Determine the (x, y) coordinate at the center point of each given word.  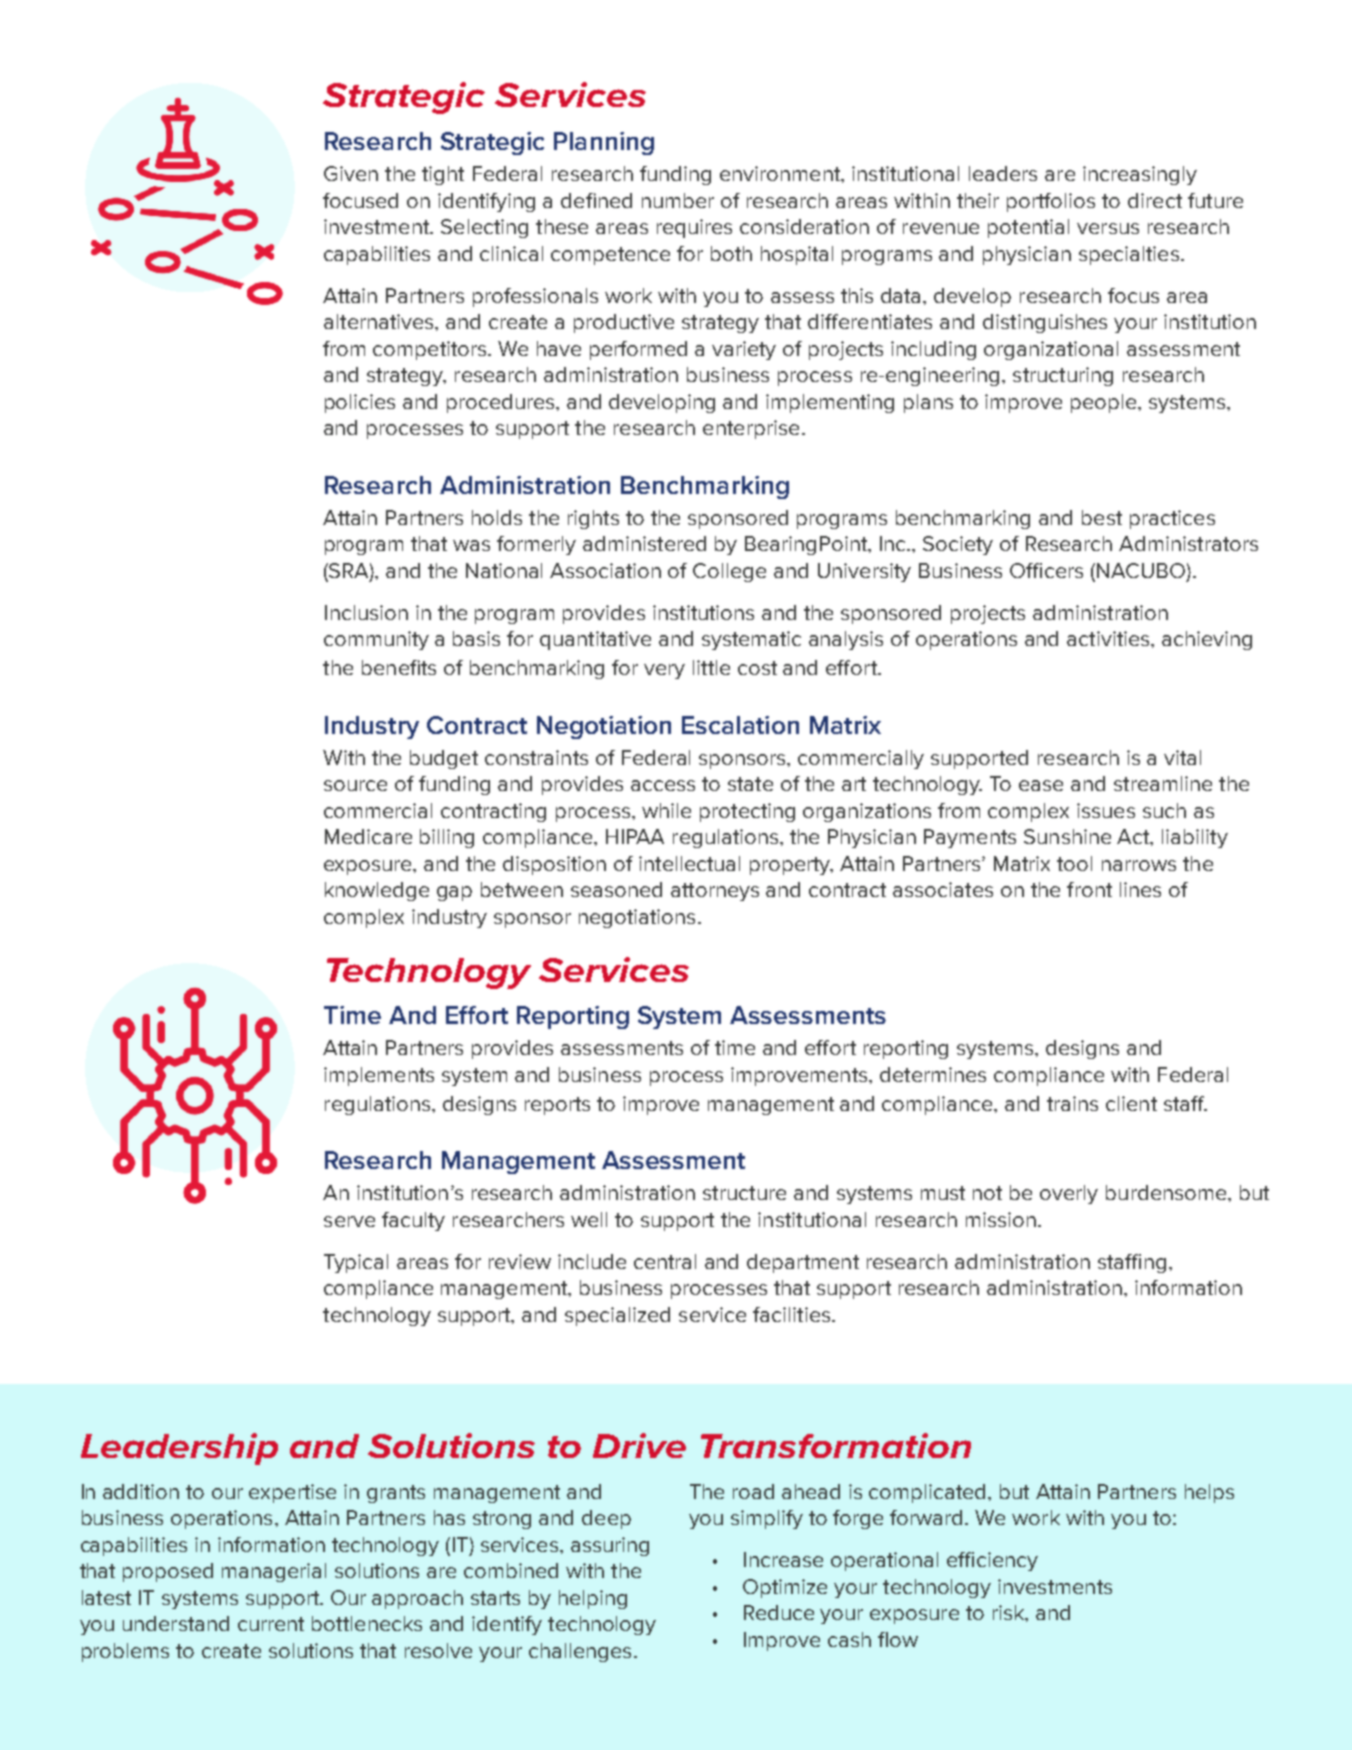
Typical (356, 1263)
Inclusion (366, 612)
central (665, 1261)
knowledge (377, 891)
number (678, 200)
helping (593, 1599)
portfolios (1051, 202)
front (1089, 889)
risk (1010, 1613)
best (1102, 517)
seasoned (616, 889)
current (271, 1624)
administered (644, 543)
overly (1069, 1194)
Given (351, 173)
